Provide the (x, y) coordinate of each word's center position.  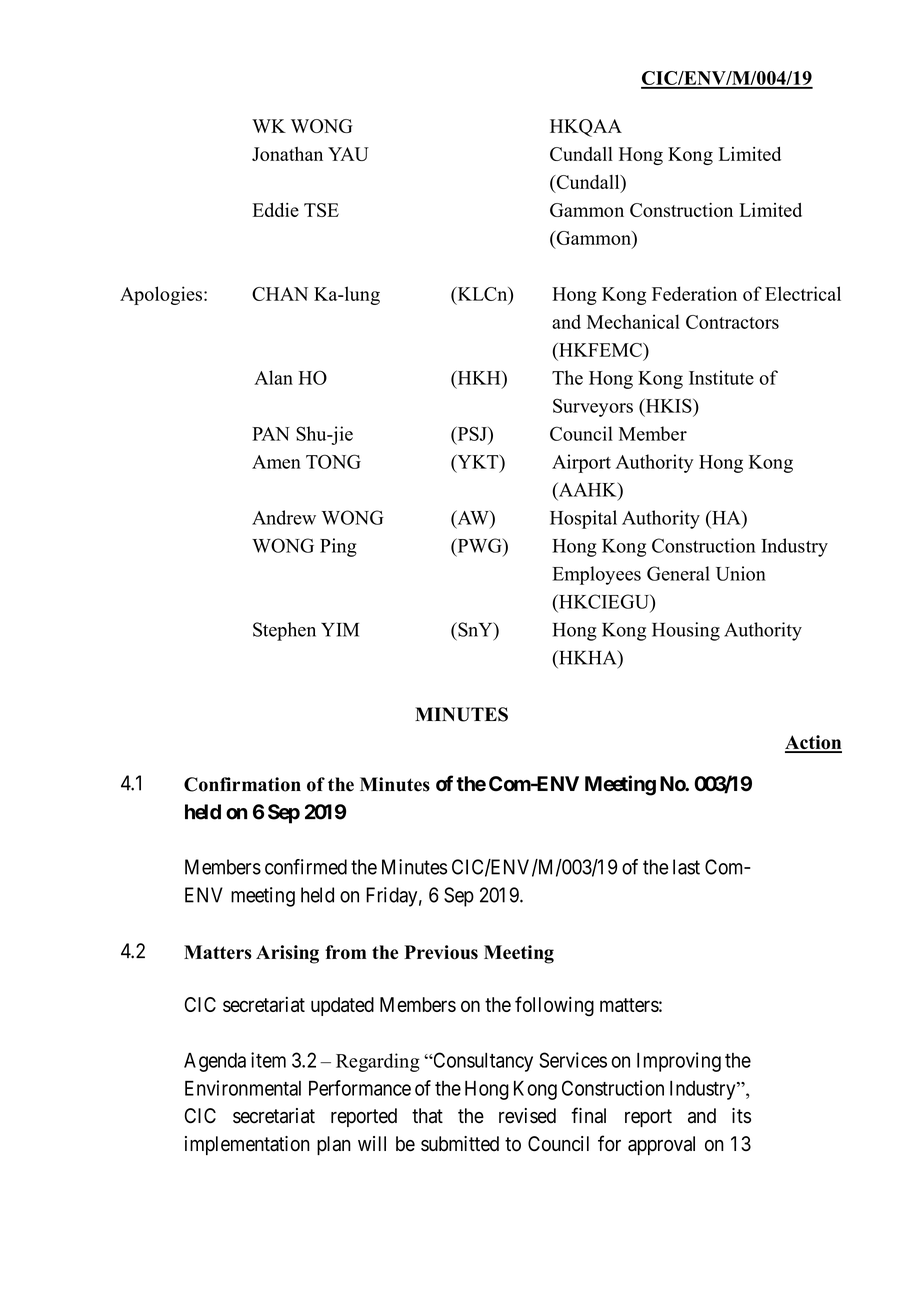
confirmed (306, 867)
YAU (348, 154)
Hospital (583, 519)
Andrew (284, 517)
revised (527, 1116)
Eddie (276, 210)
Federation (694, 293)
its (741, 1116)
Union (741, 573)
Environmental (243, 1088)
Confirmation (242, 784)
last (686, 867)
